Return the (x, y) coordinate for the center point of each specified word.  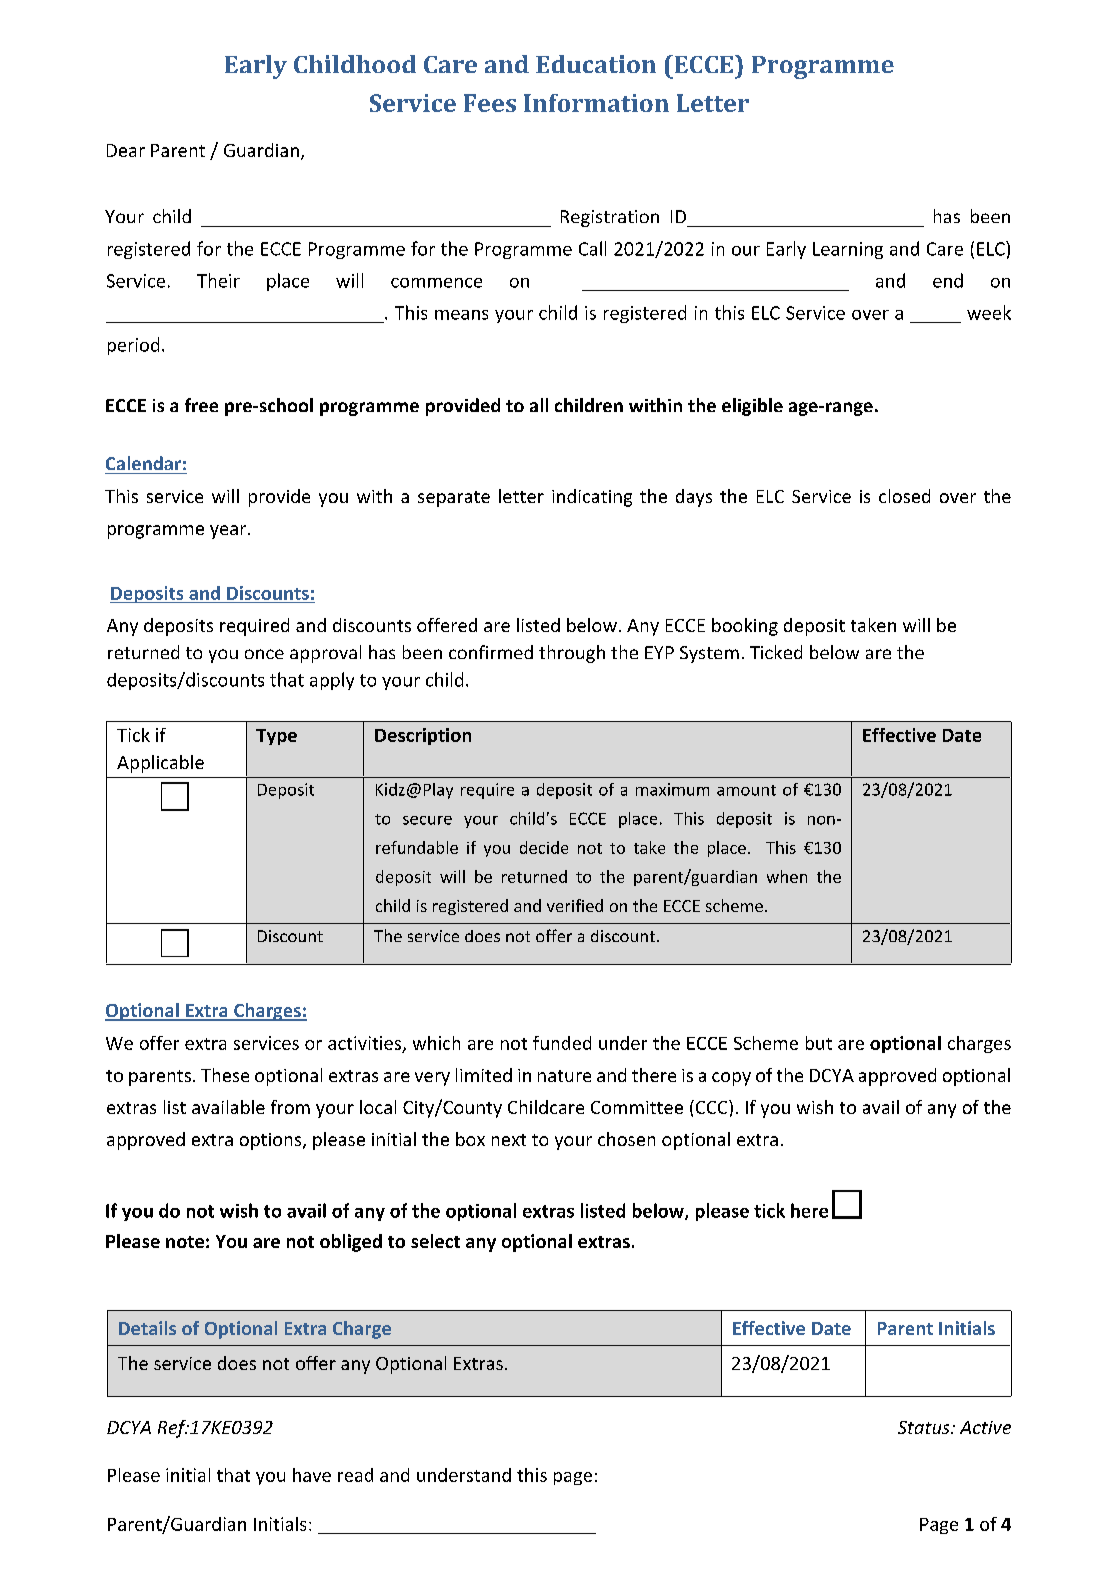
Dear (126, 150)
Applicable (160, 764)
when (787, 876)
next (509, 1140)
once (264, 654)
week (989, 312)
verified (575, 905)
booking (745, 627)
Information (596, 103)
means (461, 315)
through (572, 654)
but (819, 1043)
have (312, 1475)
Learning (848, 250)
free (201, 405)
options (272, 1141)
